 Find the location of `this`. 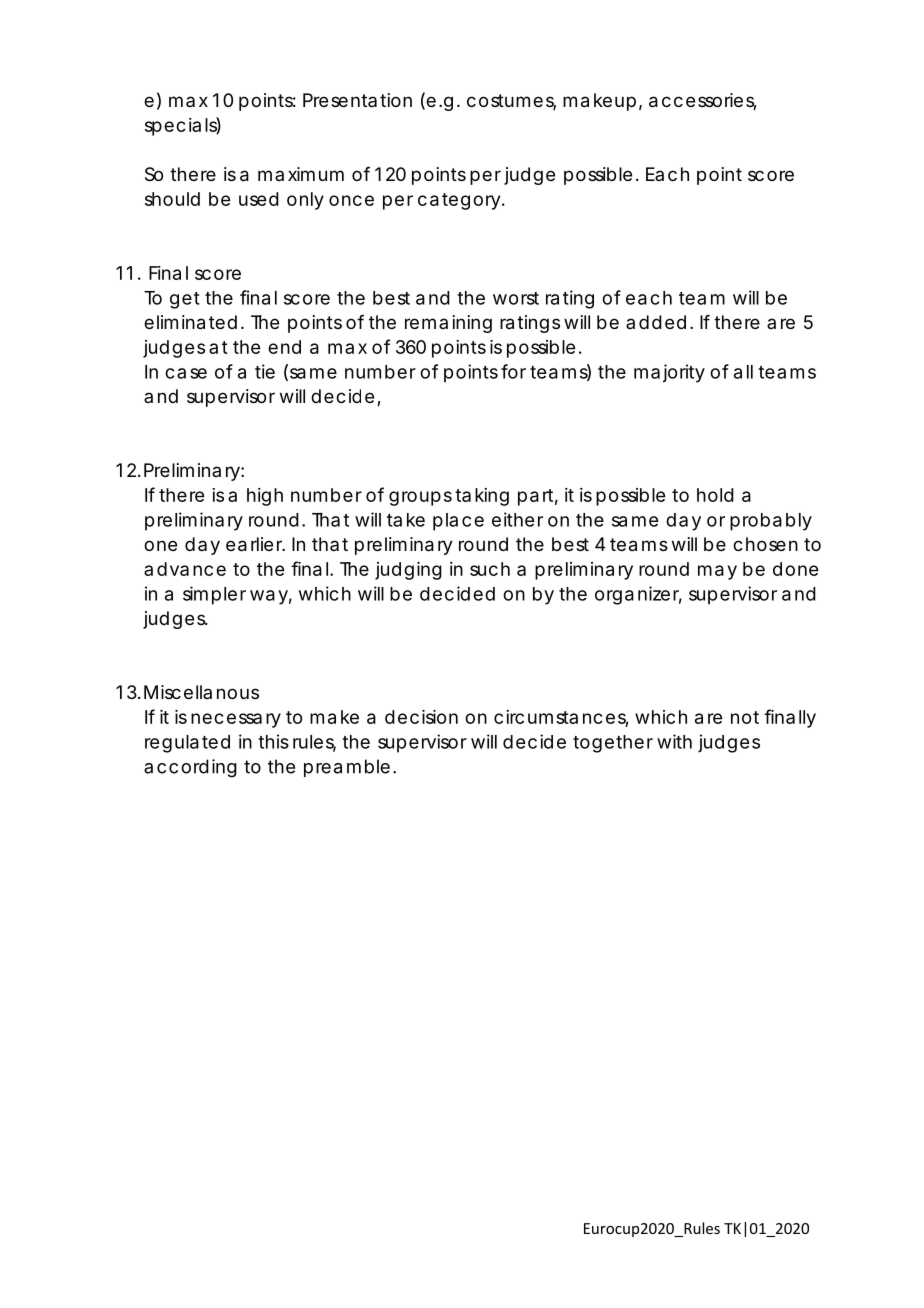

this is located at coordinates (273, 741).
